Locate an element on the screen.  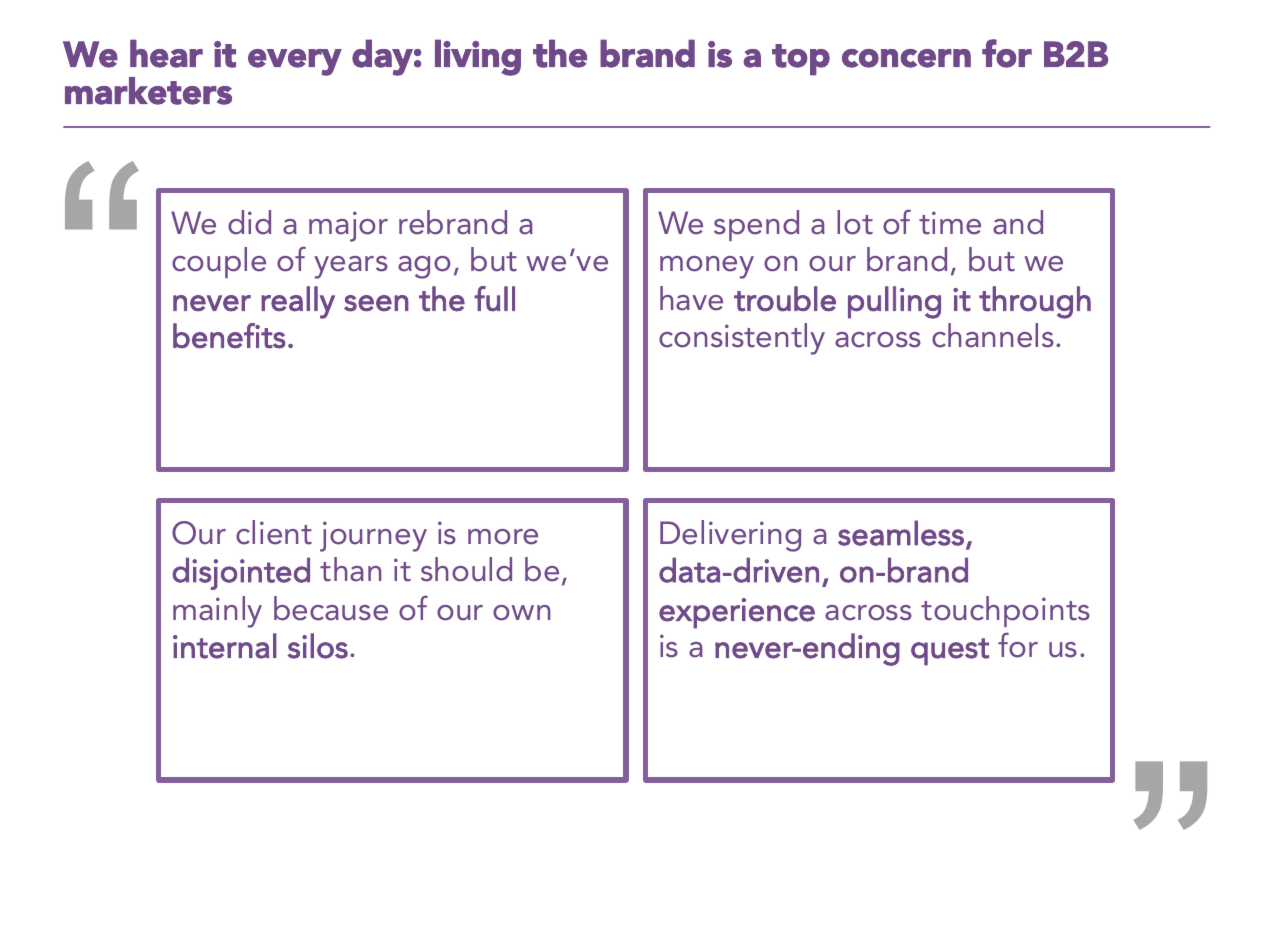
more is located at coordinates (503, 537).
